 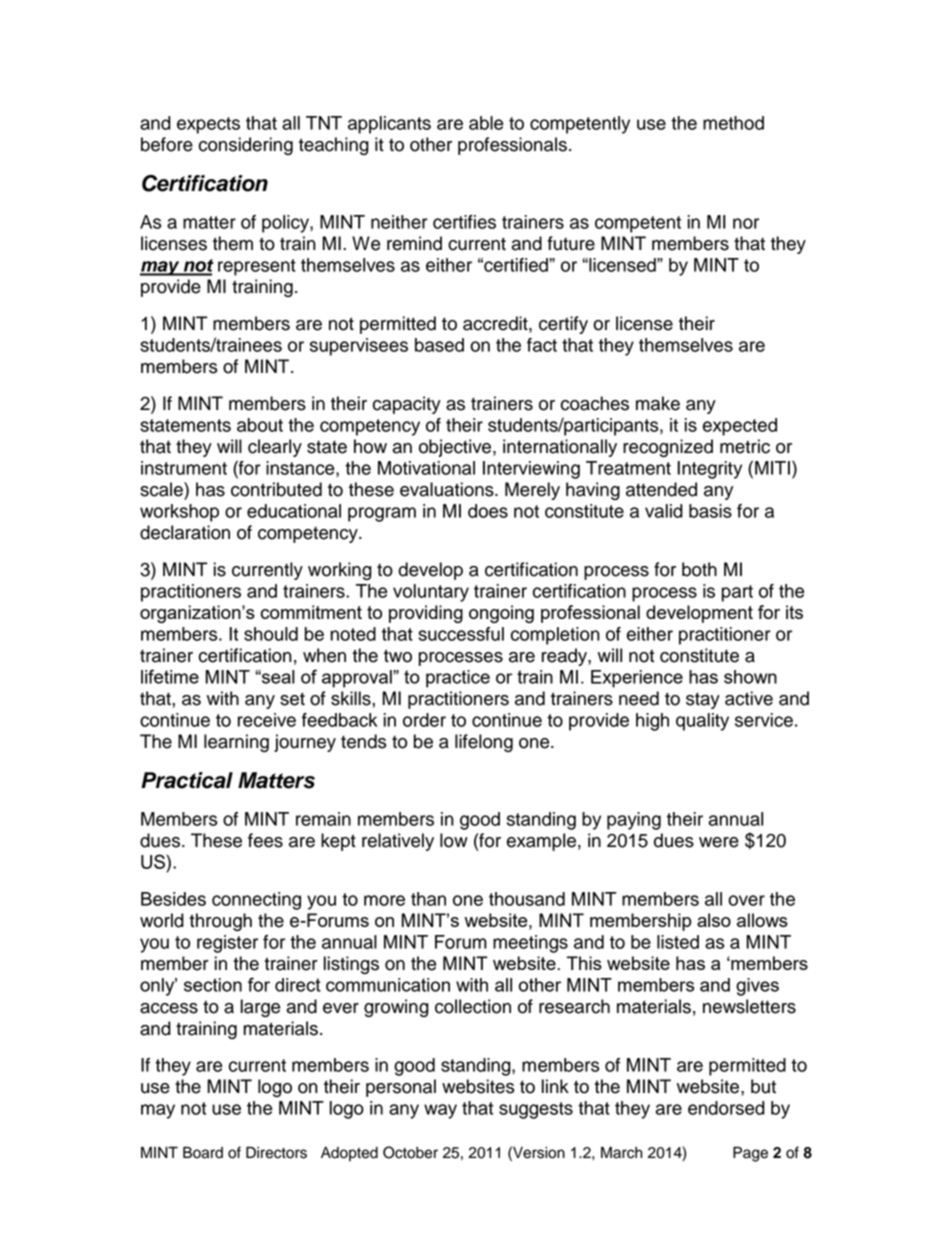 I want to click on Practical, so click(x=187, y=780).
